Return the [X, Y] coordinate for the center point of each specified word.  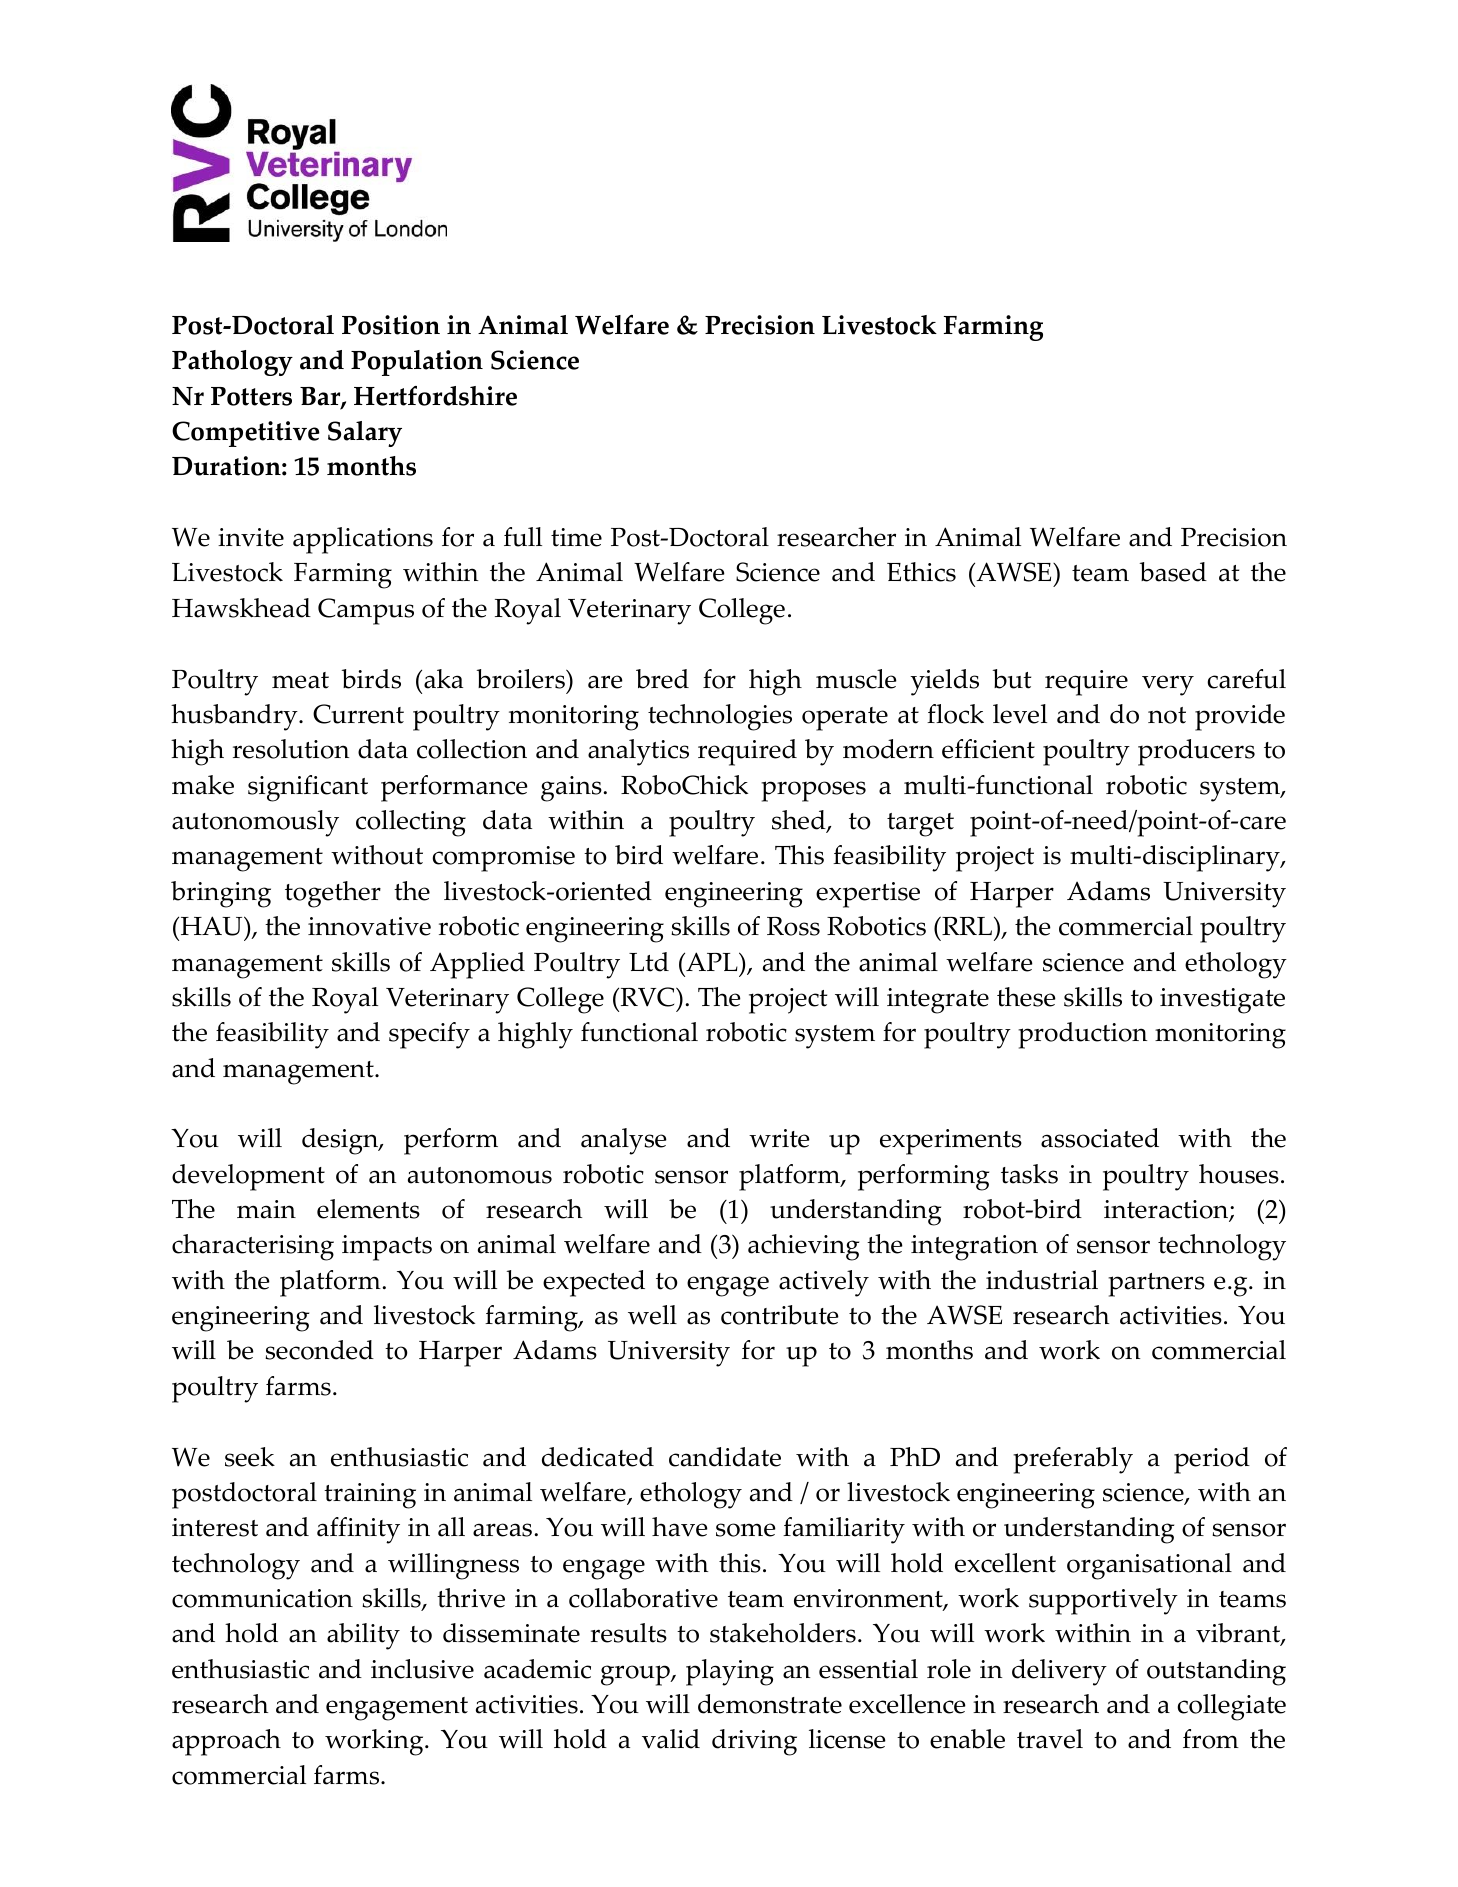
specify [429, 1035]
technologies [720, 717]
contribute [780, 1315]
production [1082, 1035]
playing [730, 1672]
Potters [251, 396]
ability [363, 1636]
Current [358, 714]
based [1173, 572]
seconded [319, 1350]
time [576, 537]
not [1167, 715]
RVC [647, 997]
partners [1156, 1285]
